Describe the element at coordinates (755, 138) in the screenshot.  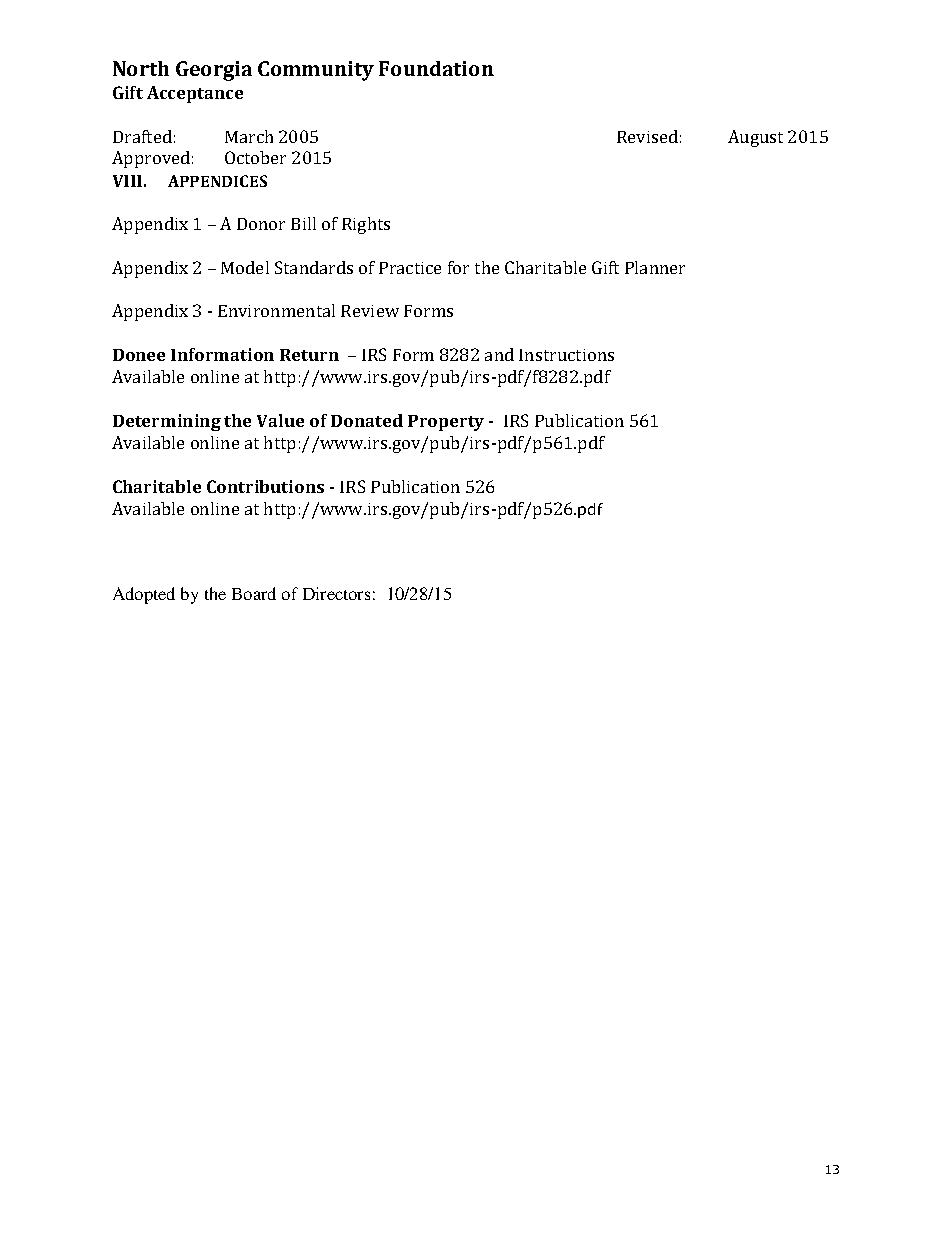
I see `August` at that location.
